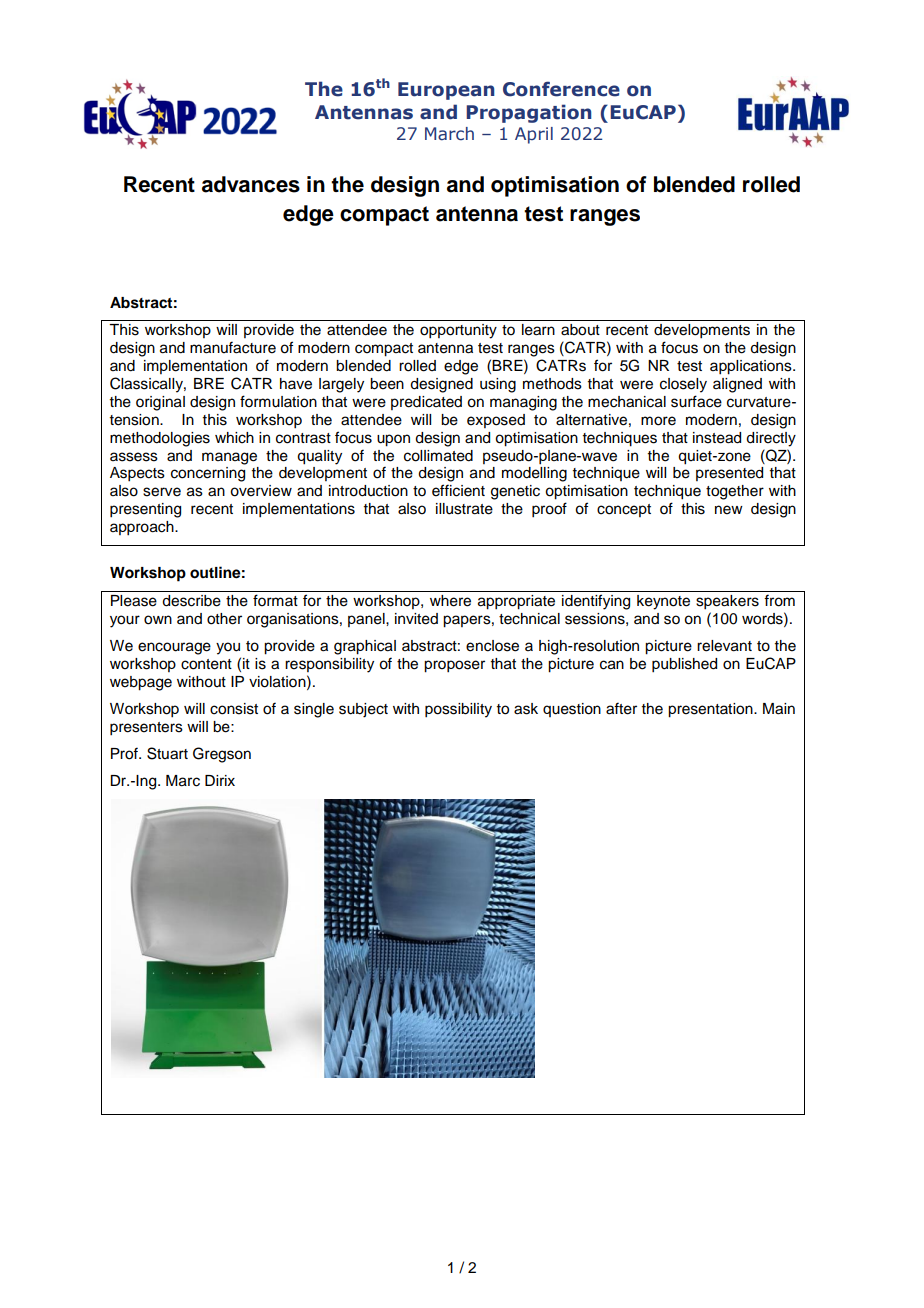 This screenshot has height=1308, width=924. Describe the element at coordinates (464, 509) in the screenshot. I see `illustrate` at that location.
